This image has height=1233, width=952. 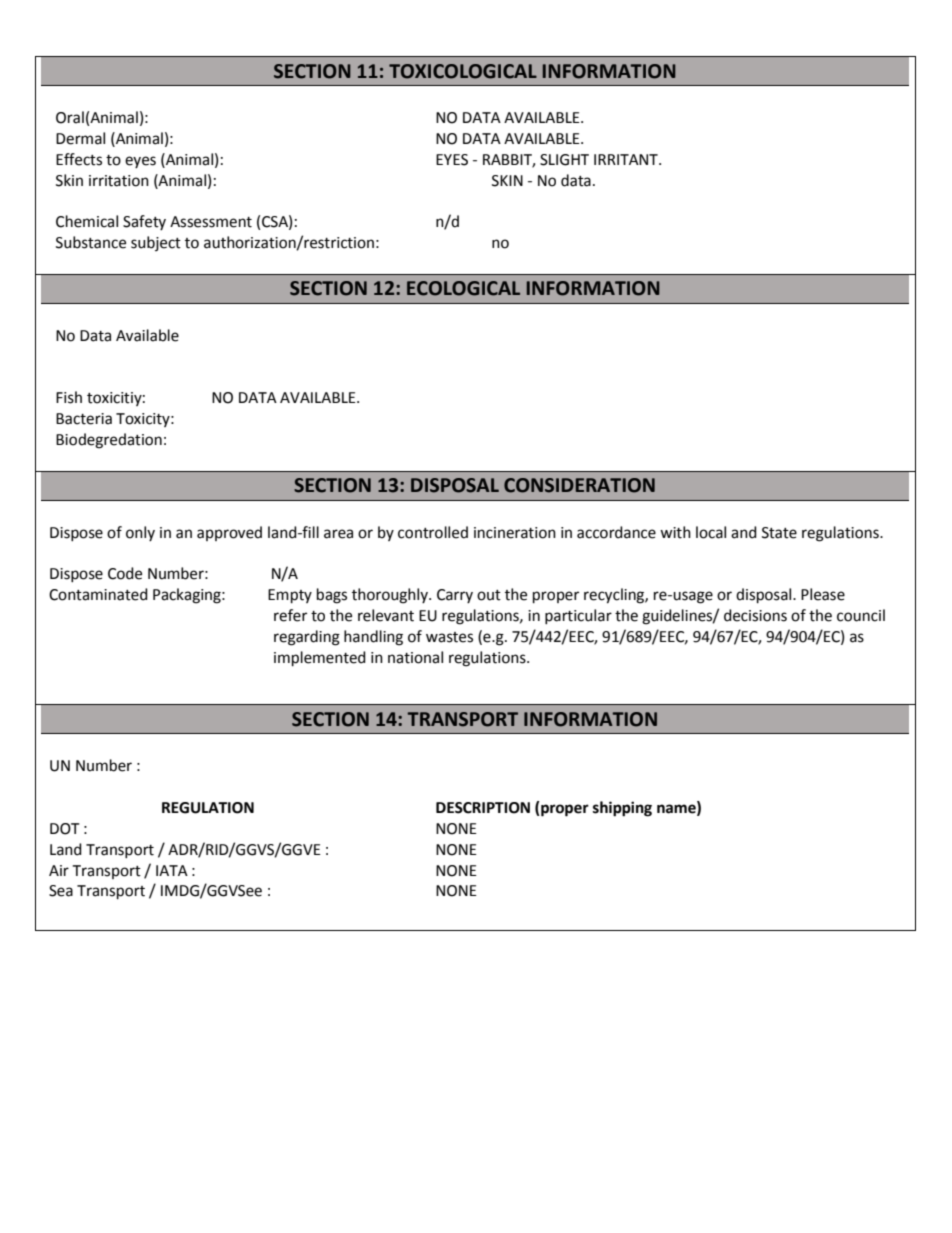 What do you see at coordinates (172, 870) in the image?
I see `IATA` at bounding box center [172, 870].
